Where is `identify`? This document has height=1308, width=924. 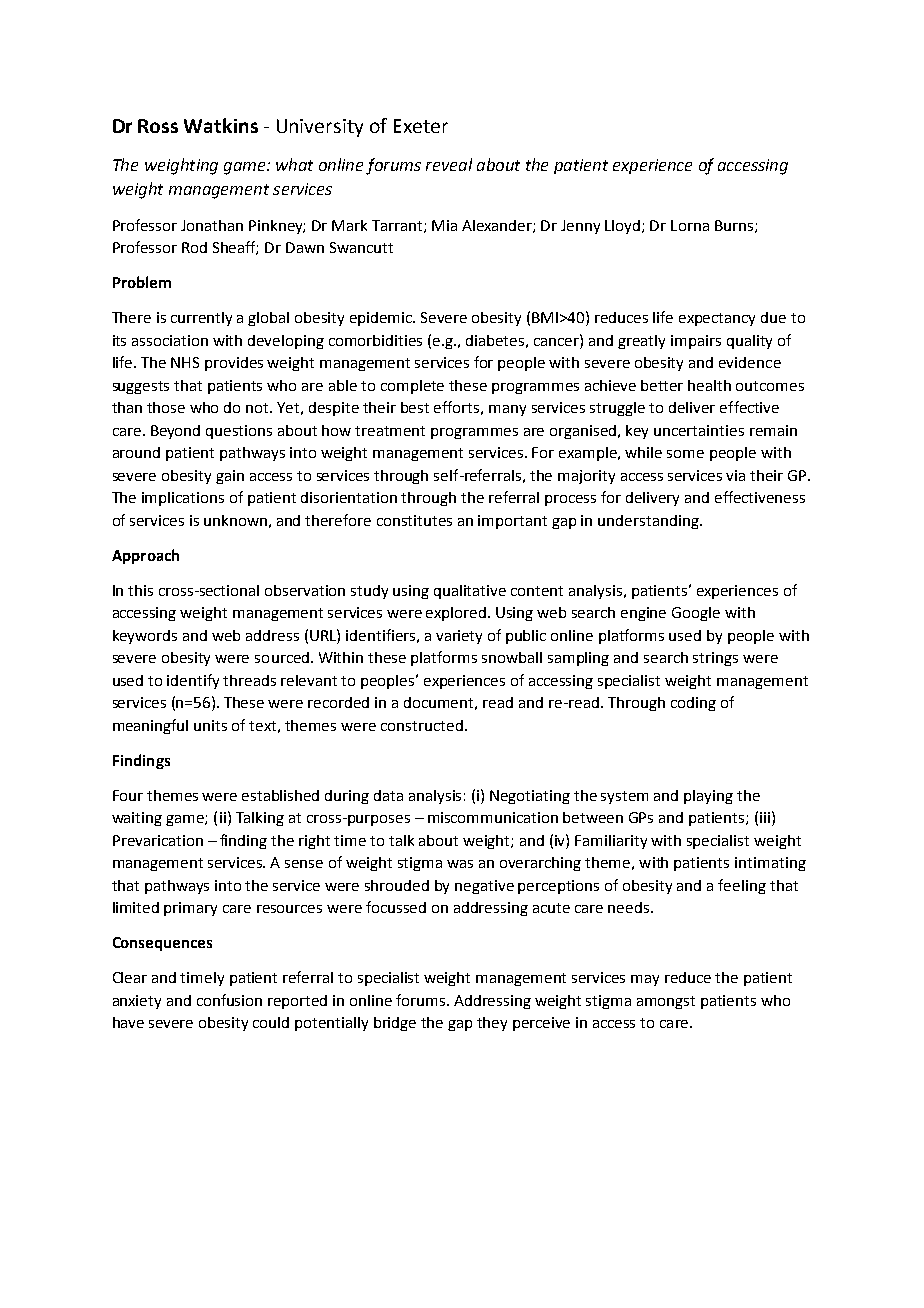 identify is located at coordinates (193, 681).
